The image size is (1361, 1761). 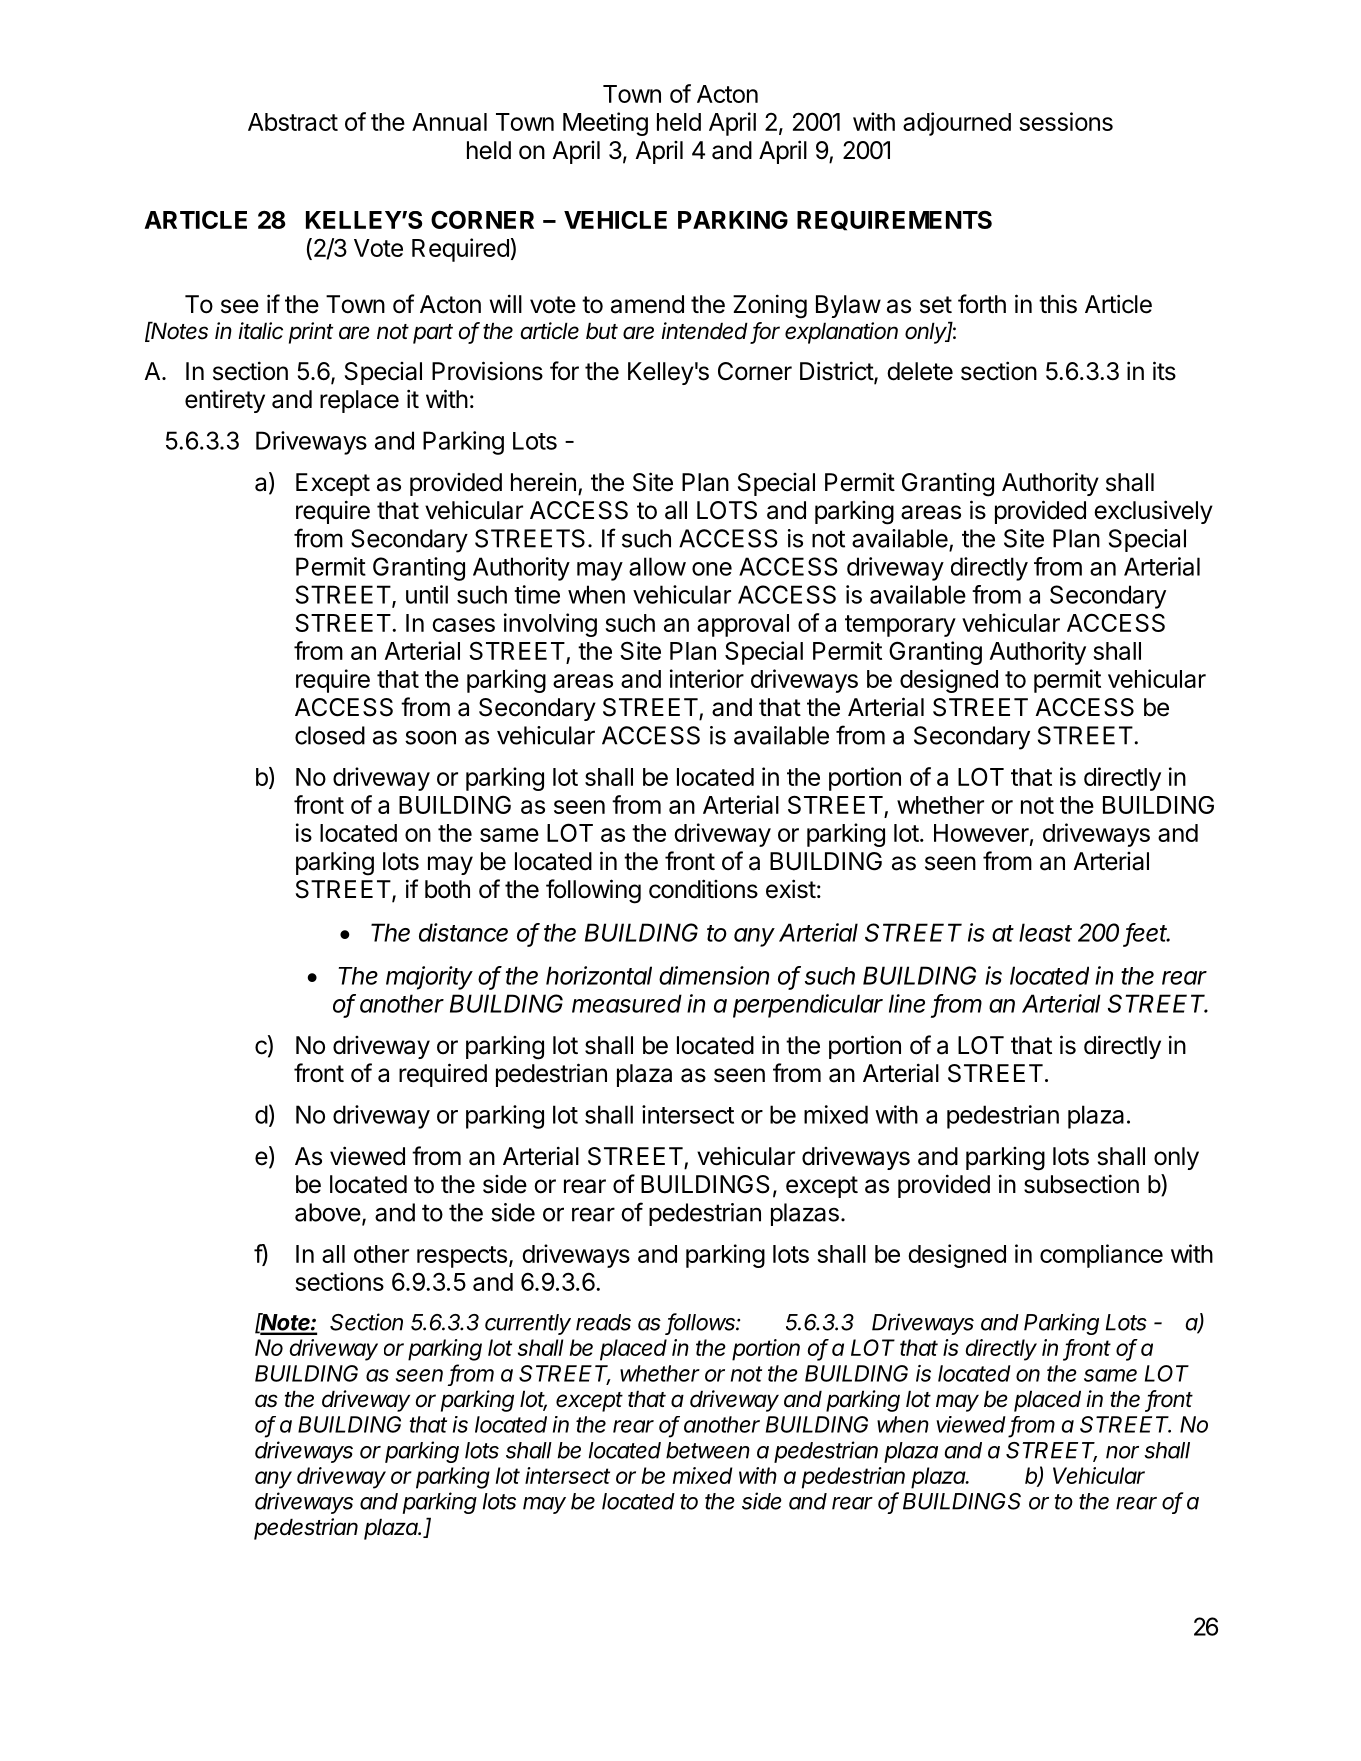 What do you see at coordinates (1045, 932) in the screenshot?
I see `least` at bounding box center [1045, 932].
